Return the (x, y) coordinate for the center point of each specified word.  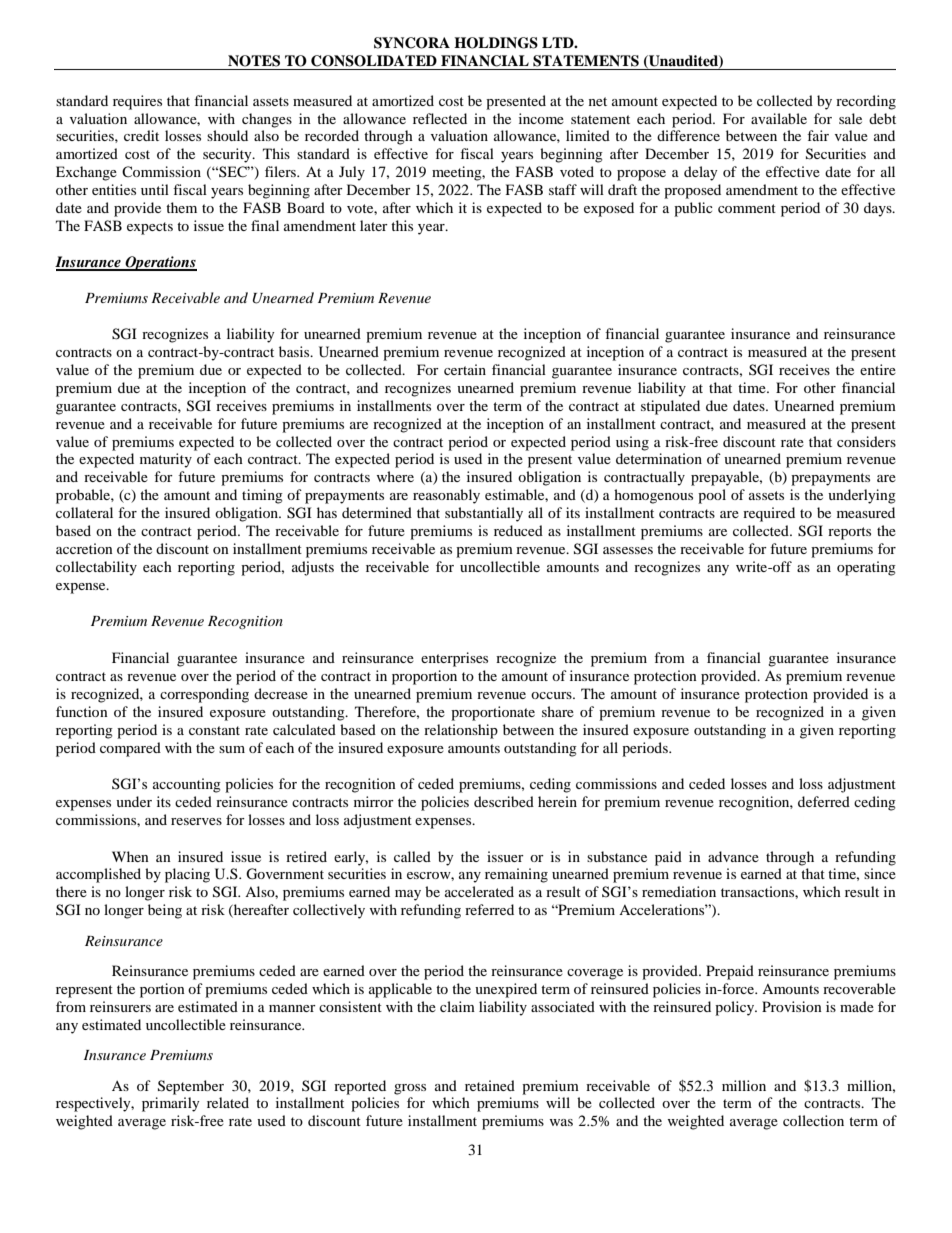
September (191, 1087)
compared (130, 749)
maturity (166, 460)
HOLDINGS (496, 43)
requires (137, 102)
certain (465, 369)
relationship (461, 731)
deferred (824, 801)
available (779, 118)
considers (866, 441)
